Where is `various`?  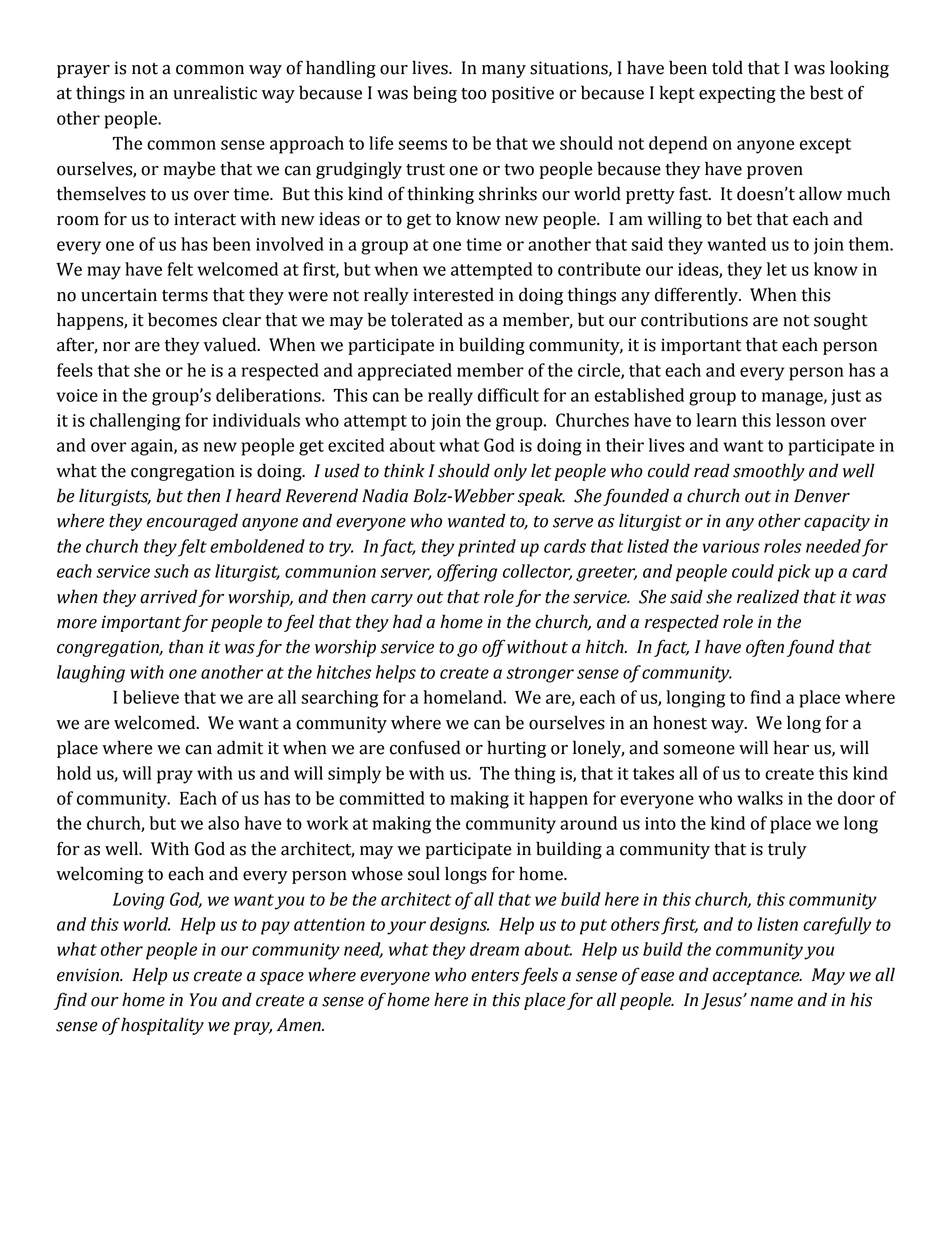
various is located at coordinates (731, 546).
